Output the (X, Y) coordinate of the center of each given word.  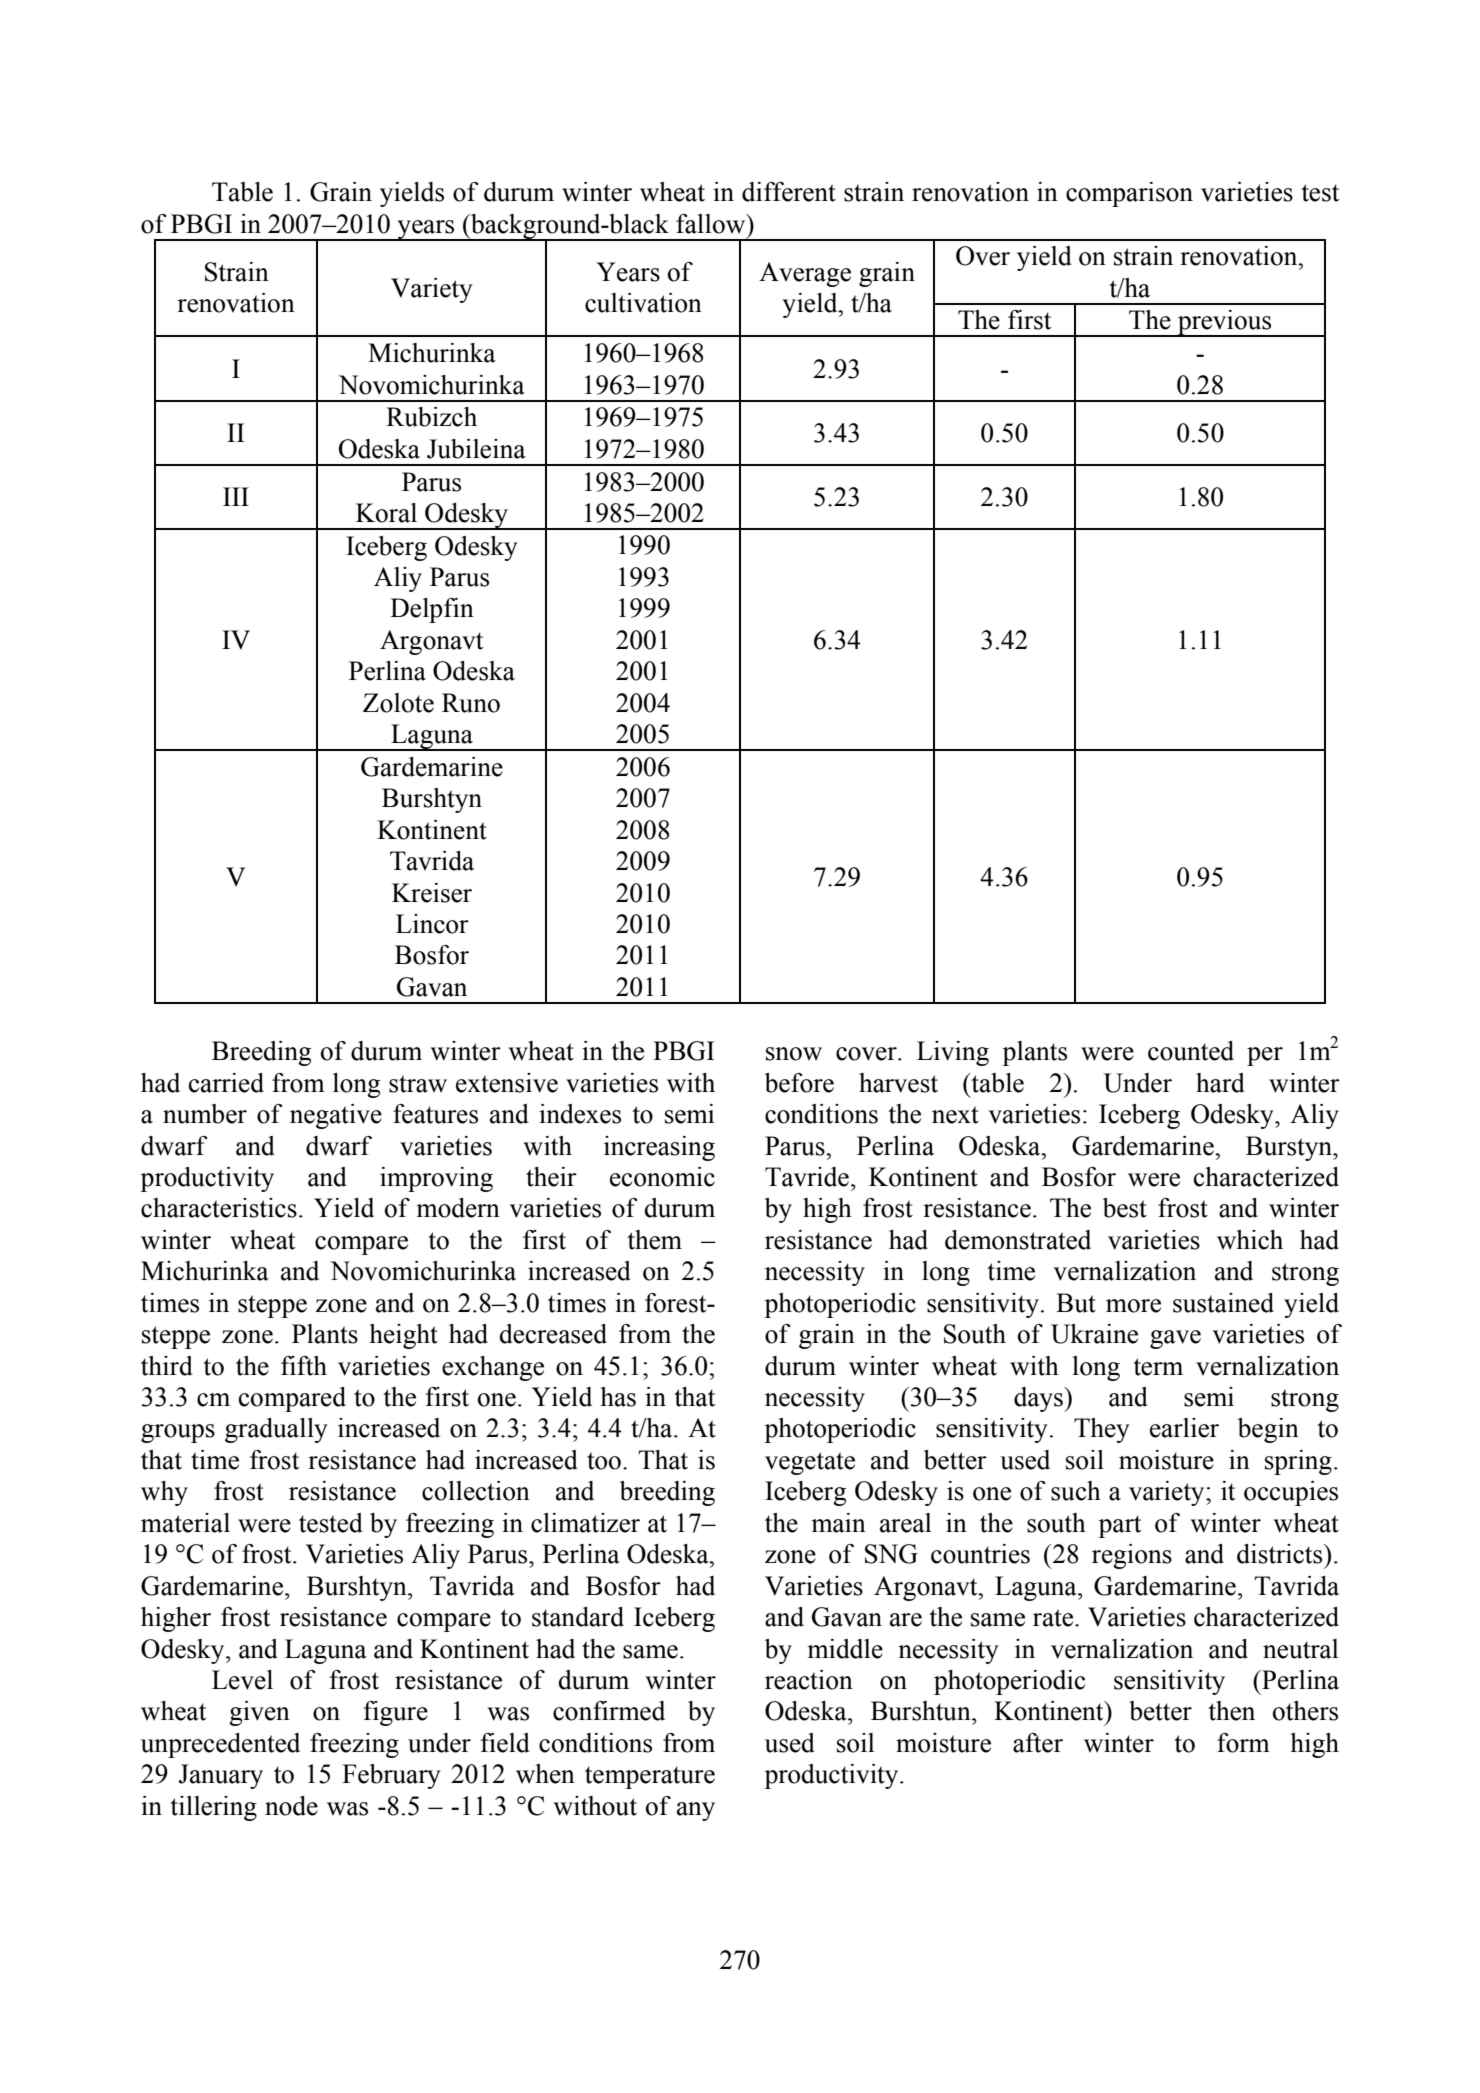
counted (1191, 1051)
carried (226, 1083)
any (696, 1811)
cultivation (643, 303)
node (291, 1806)
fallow (712, 224)
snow (794, 1054)
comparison (1129, 194)
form (1243, 1743)
